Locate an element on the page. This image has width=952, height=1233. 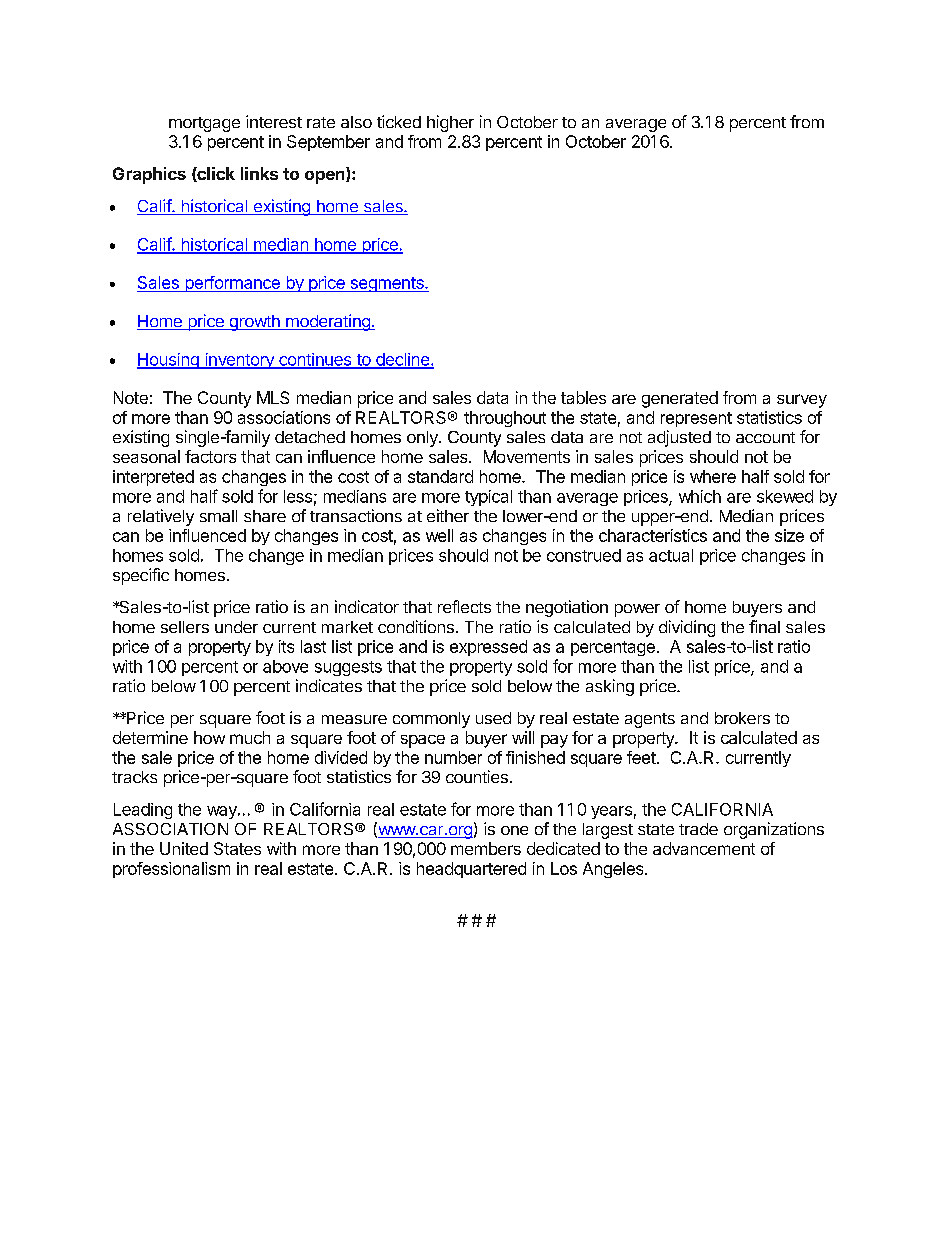
ticked is located at coordinates (399, 121).
